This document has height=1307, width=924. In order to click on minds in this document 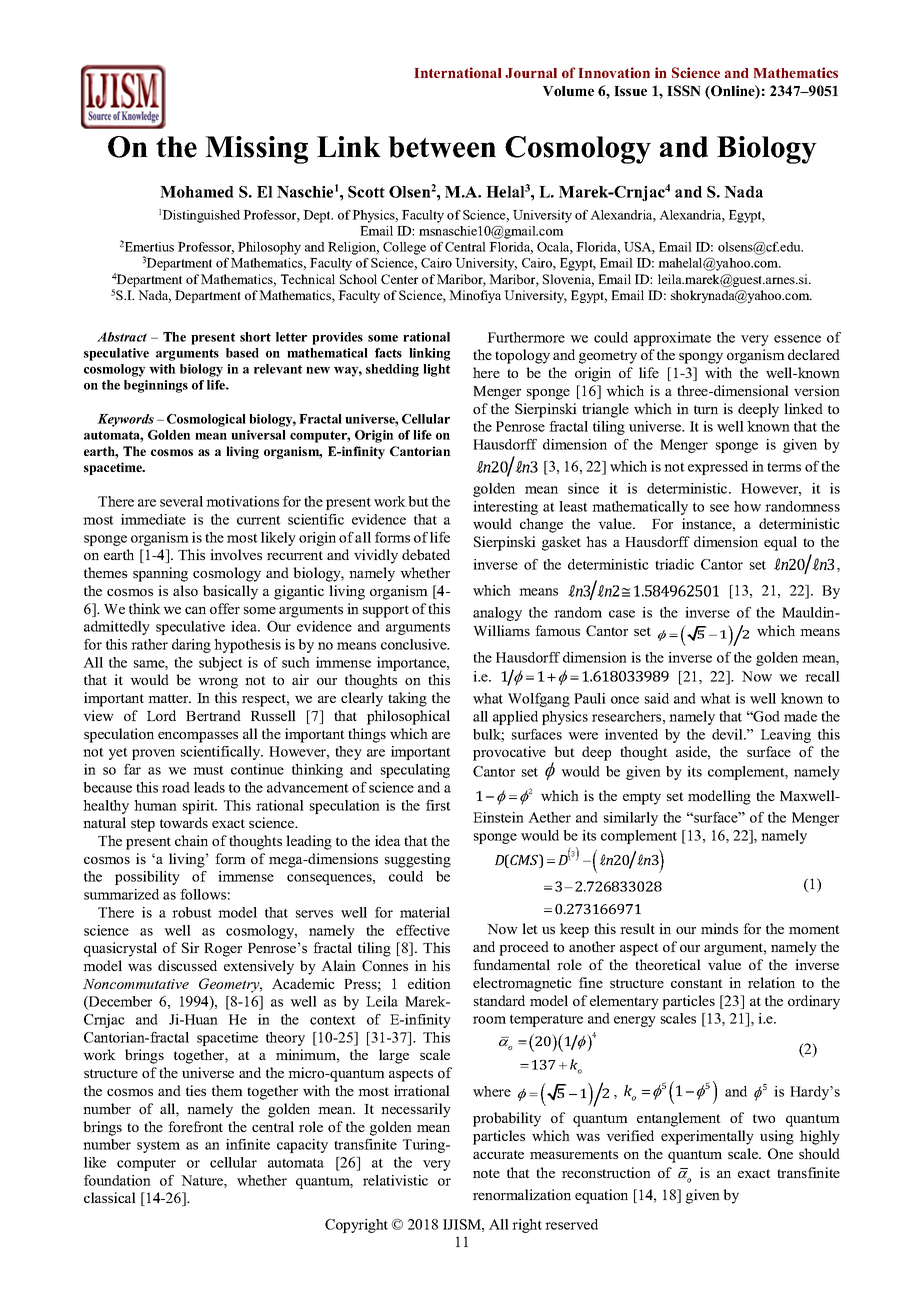, I will do `click(719, 928)`.
